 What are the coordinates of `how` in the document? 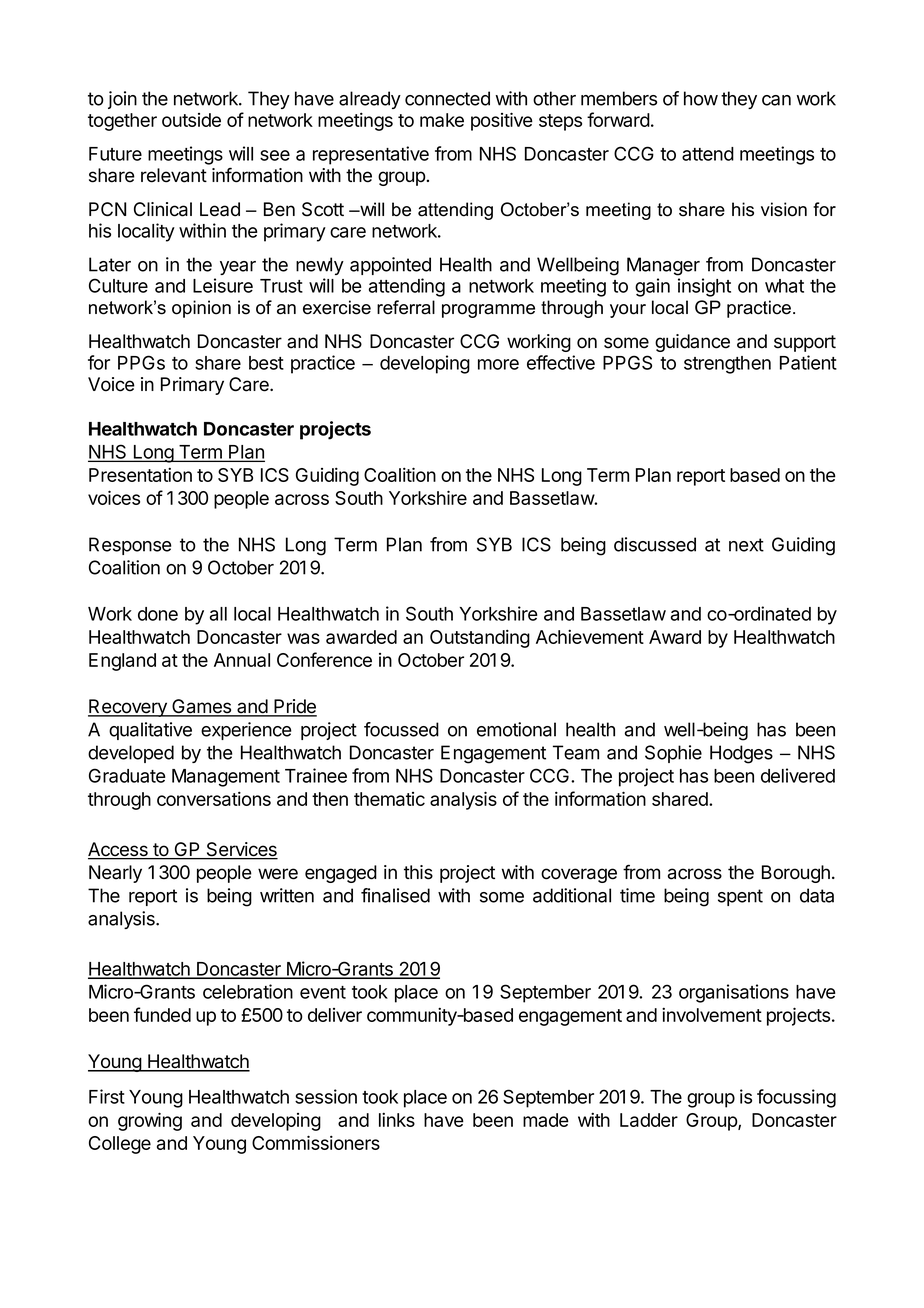 It's located at (701, 98).
